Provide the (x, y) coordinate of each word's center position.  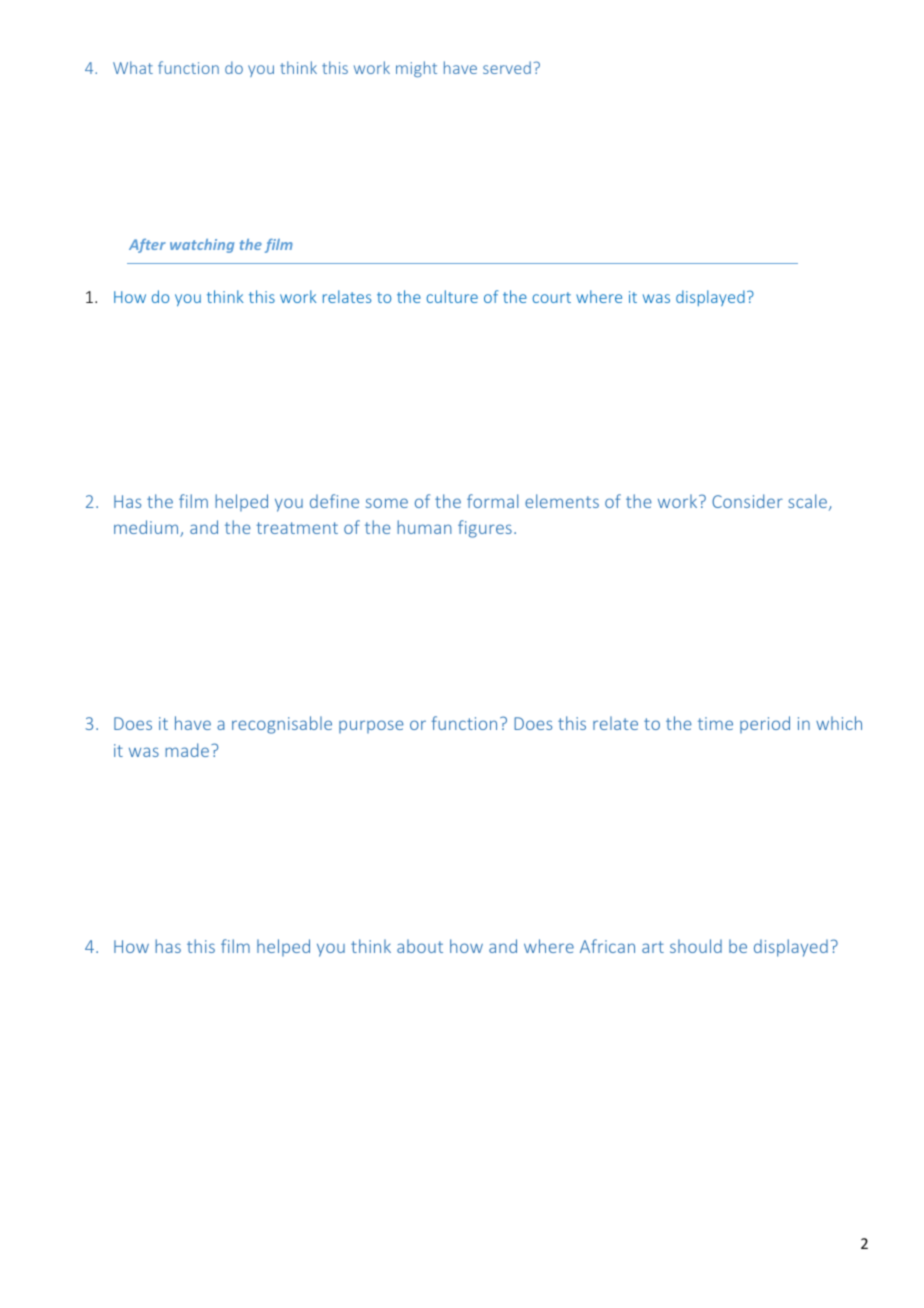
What (133, 67)
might (416, 69)
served (507, 67)
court (551, 297)
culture (452, 296)
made (187, 750)
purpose (371, 726)
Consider (747, 501)
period (765, 724)
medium (147, 528)
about (420, 946)
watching (202, 246)
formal (492, 501)
